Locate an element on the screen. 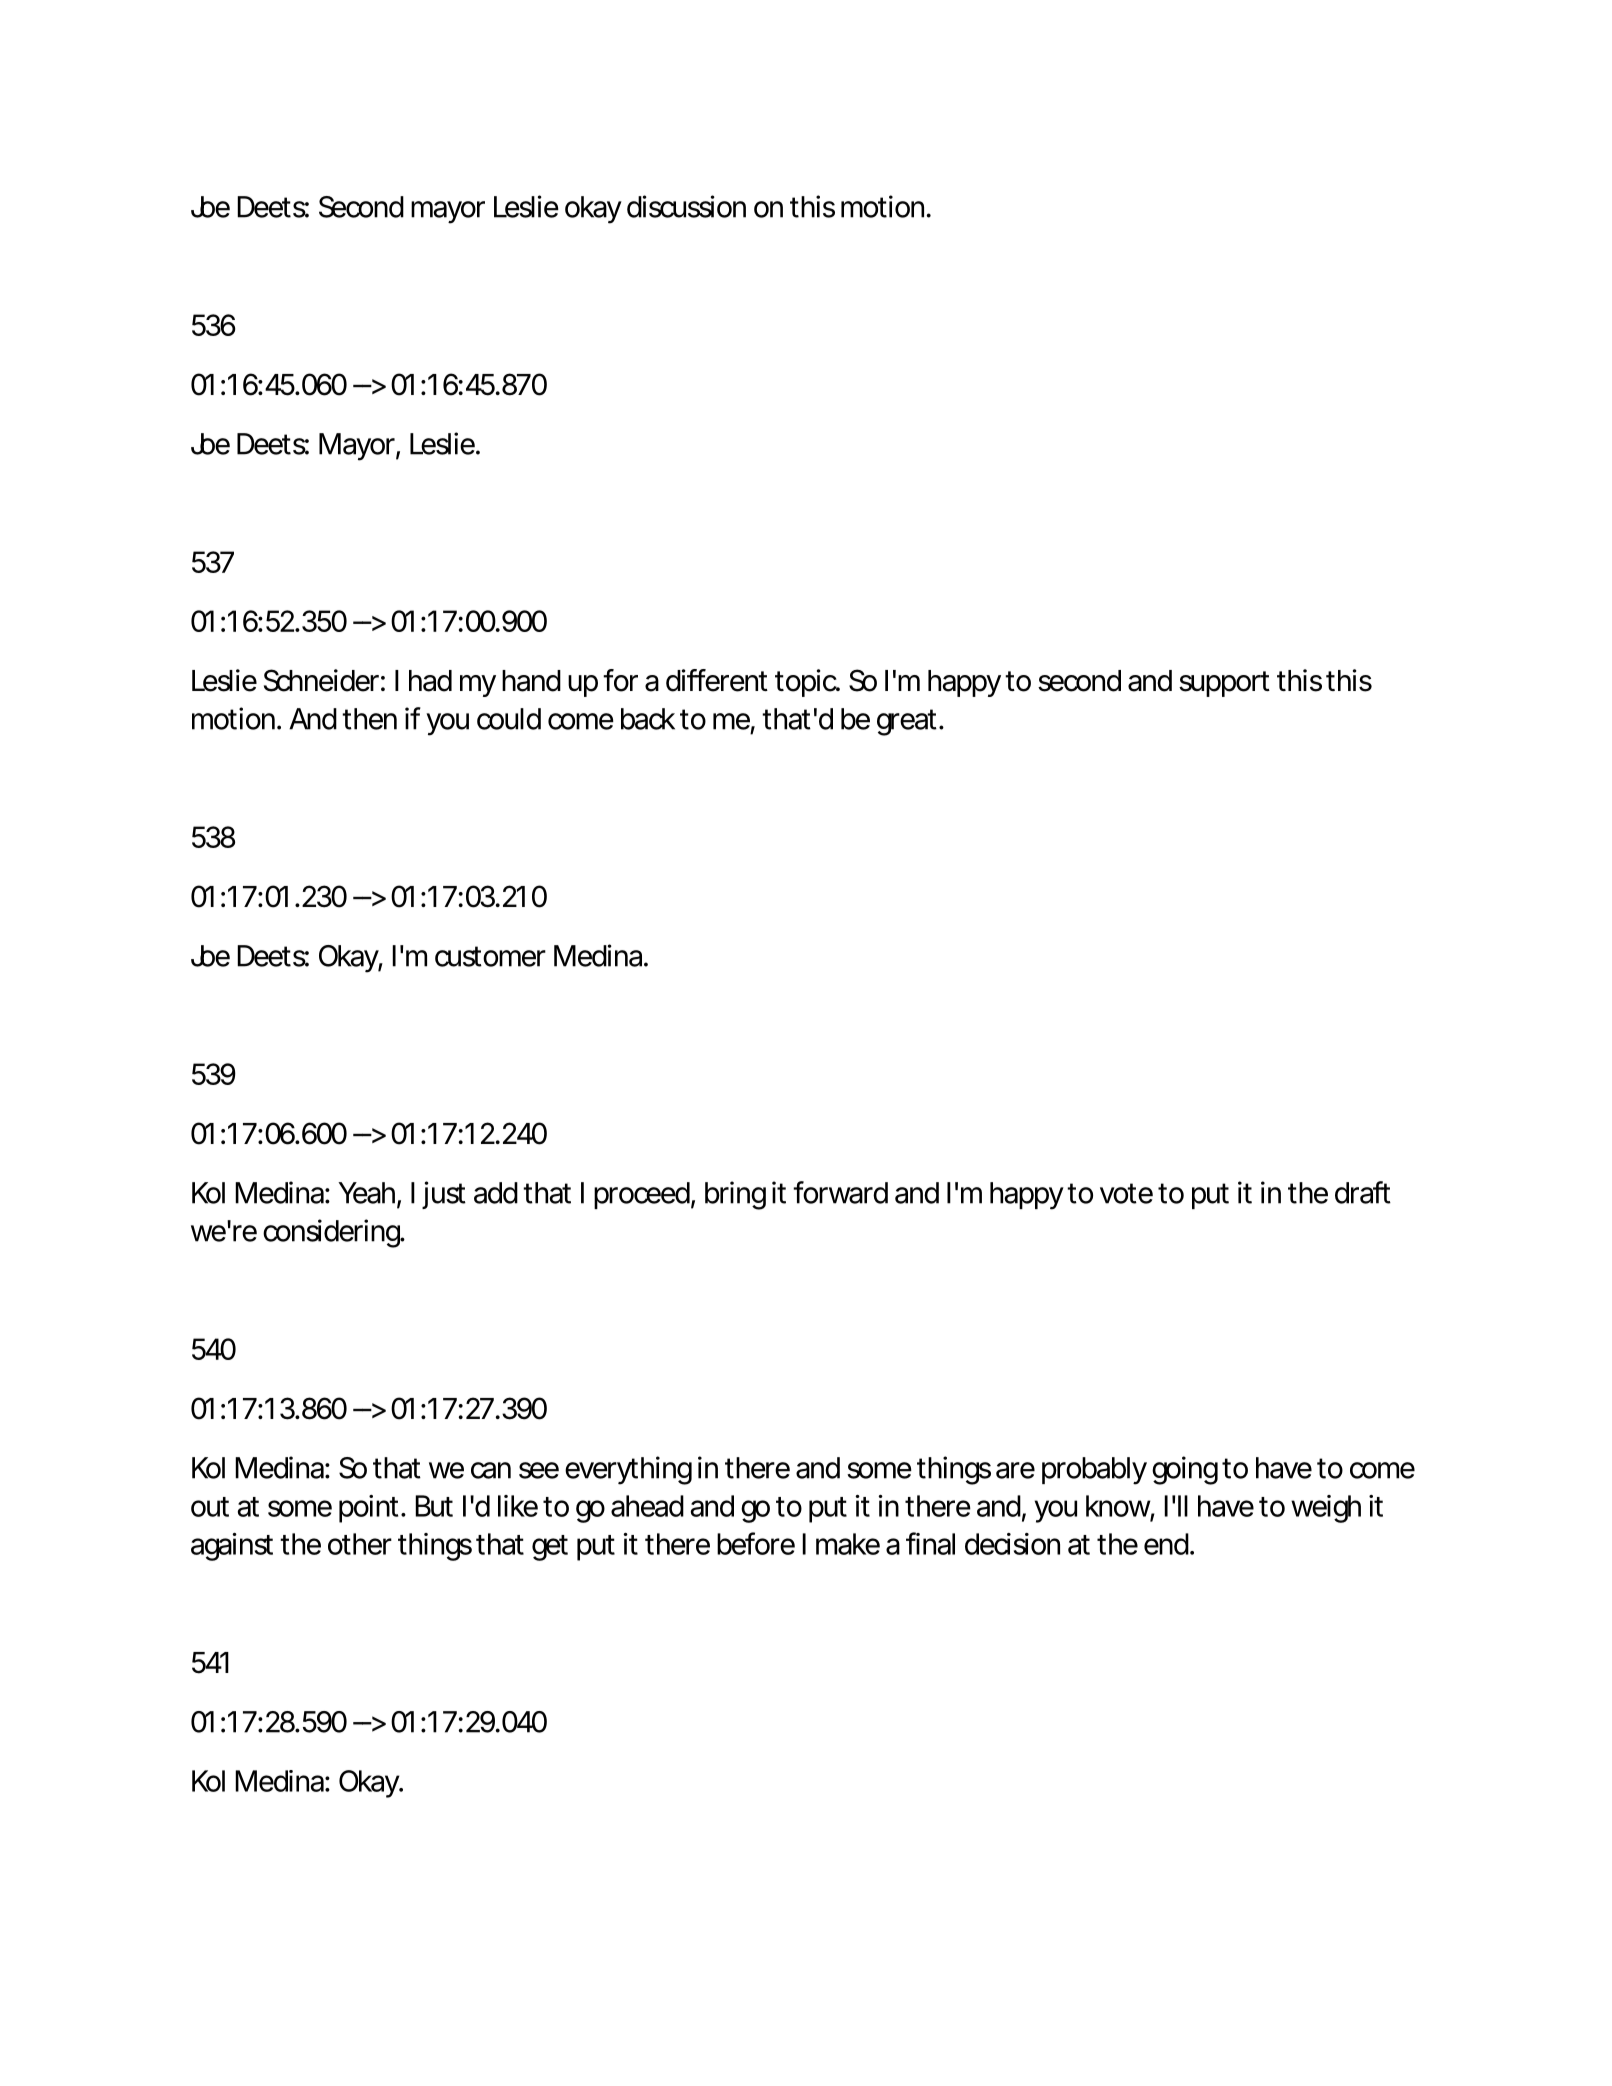 The height and width of the screenshot is (2086, 1612). customer is located at coordinates (490, 956).
